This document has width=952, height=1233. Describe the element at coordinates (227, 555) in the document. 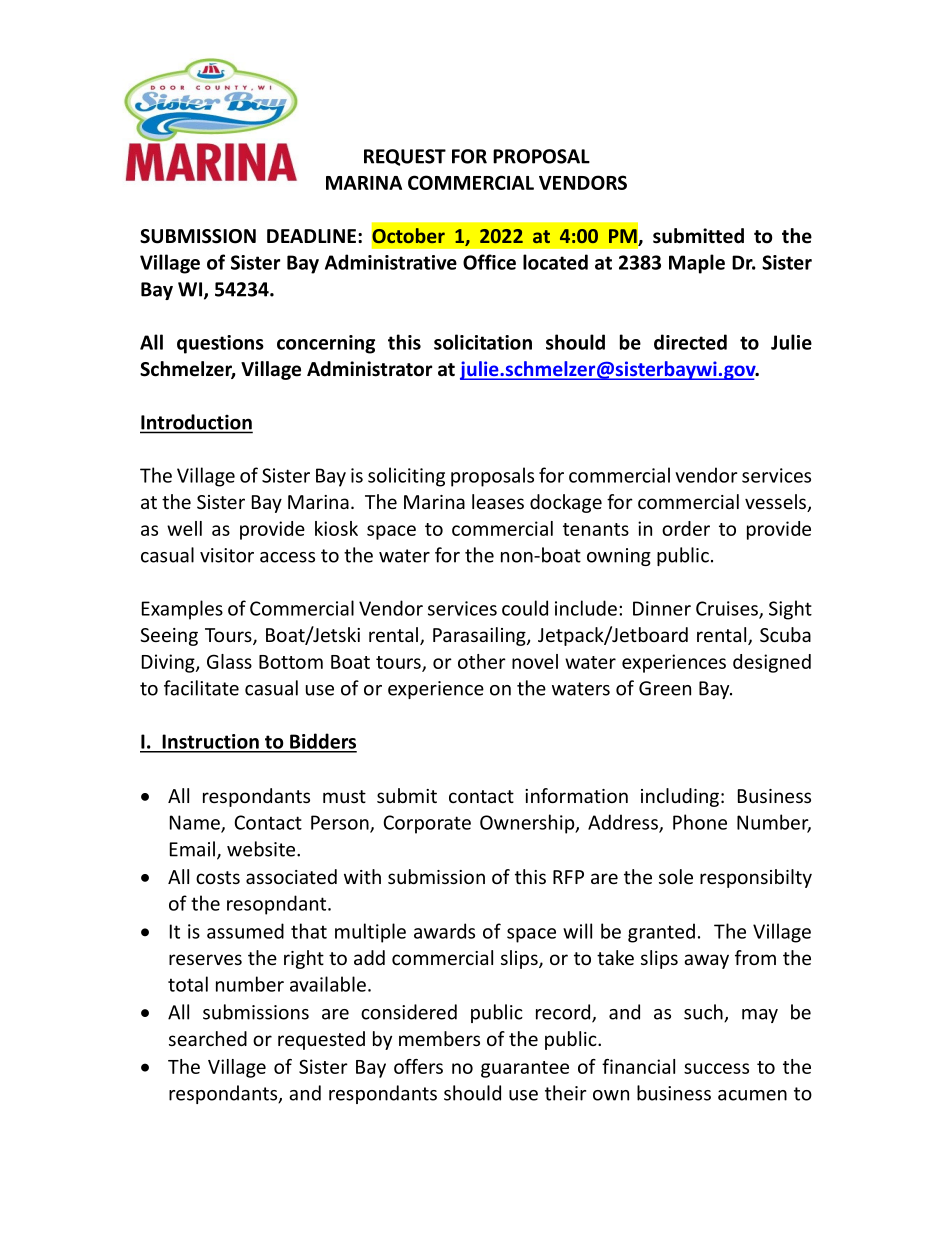

I see `visitor` at that location.
